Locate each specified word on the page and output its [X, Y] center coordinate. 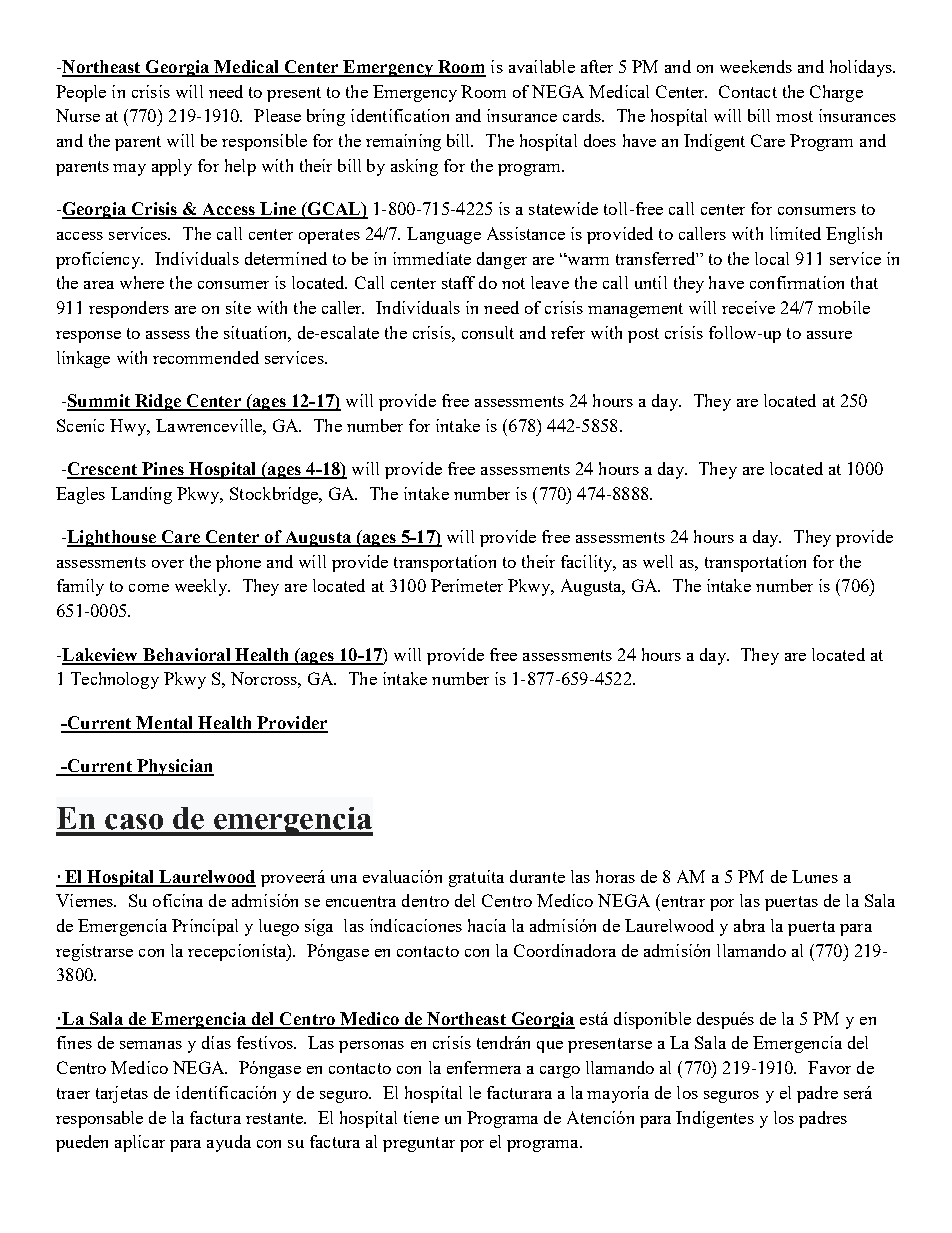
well [658, 561]
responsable [99, 1119]
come [149, 588]
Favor [829, 1067]
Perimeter [467, 585]
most [794, 116]
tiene [421, 1117]
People [81, 93]
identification [400, 115]
